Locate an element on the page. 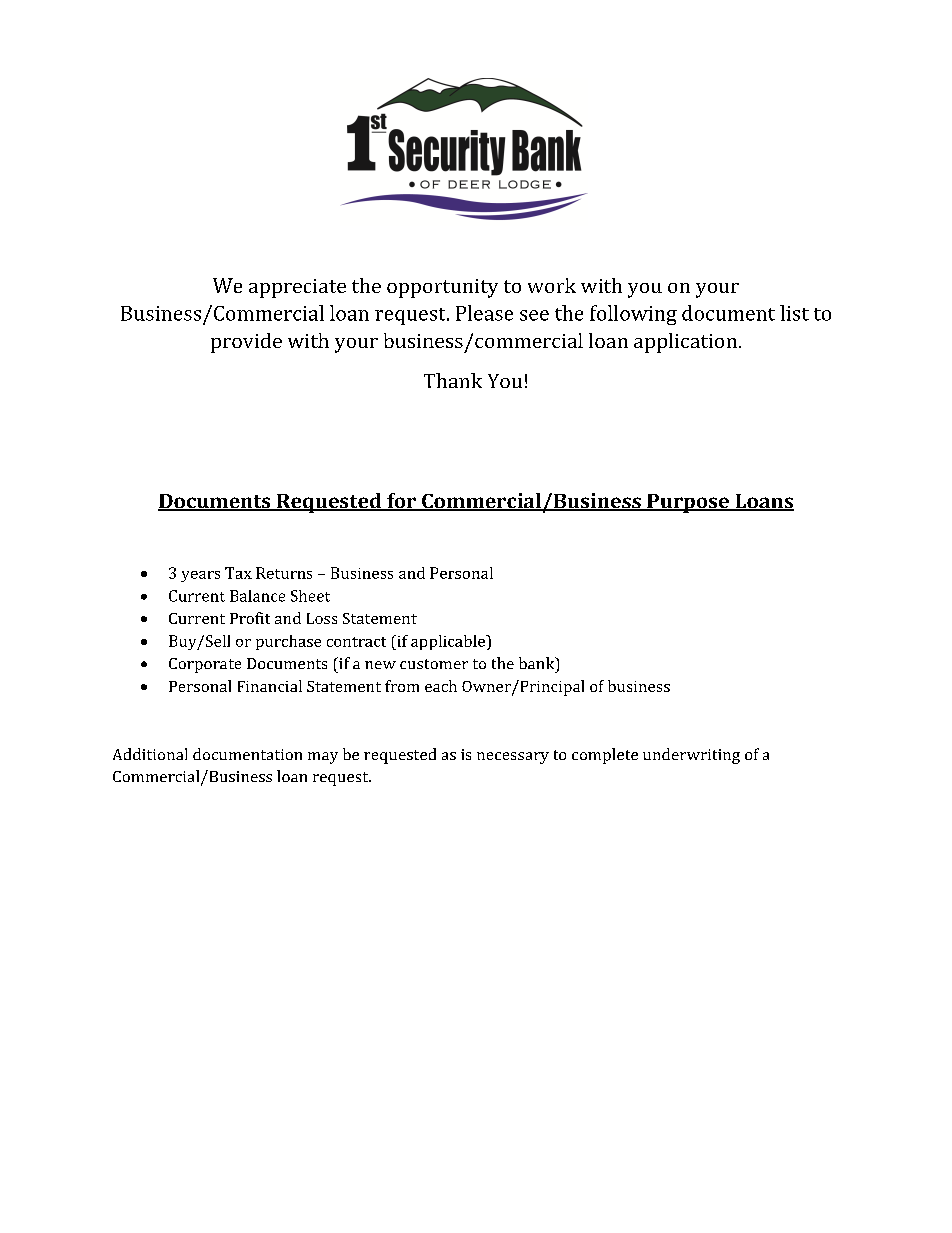 The height and width of the image is (1233, 952). appreciate is located at coordinates (297, 288).
